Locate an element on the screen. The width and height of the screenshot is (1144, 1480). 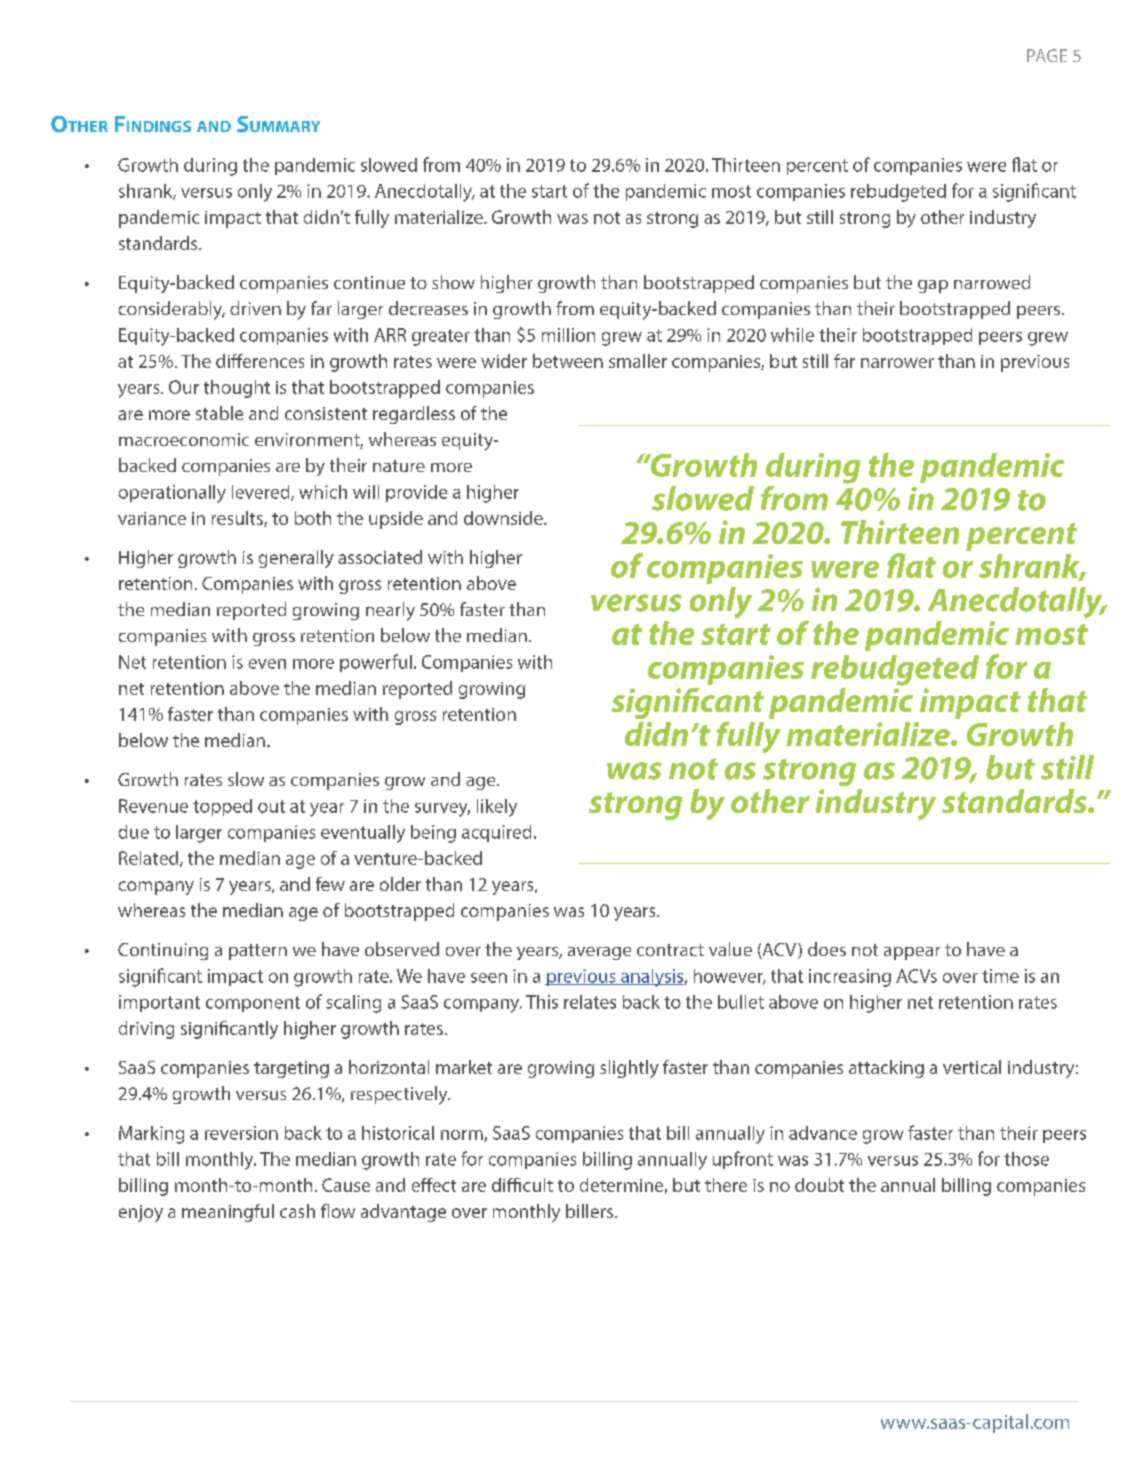
meaningful is located at coordinates (228, 1213).
